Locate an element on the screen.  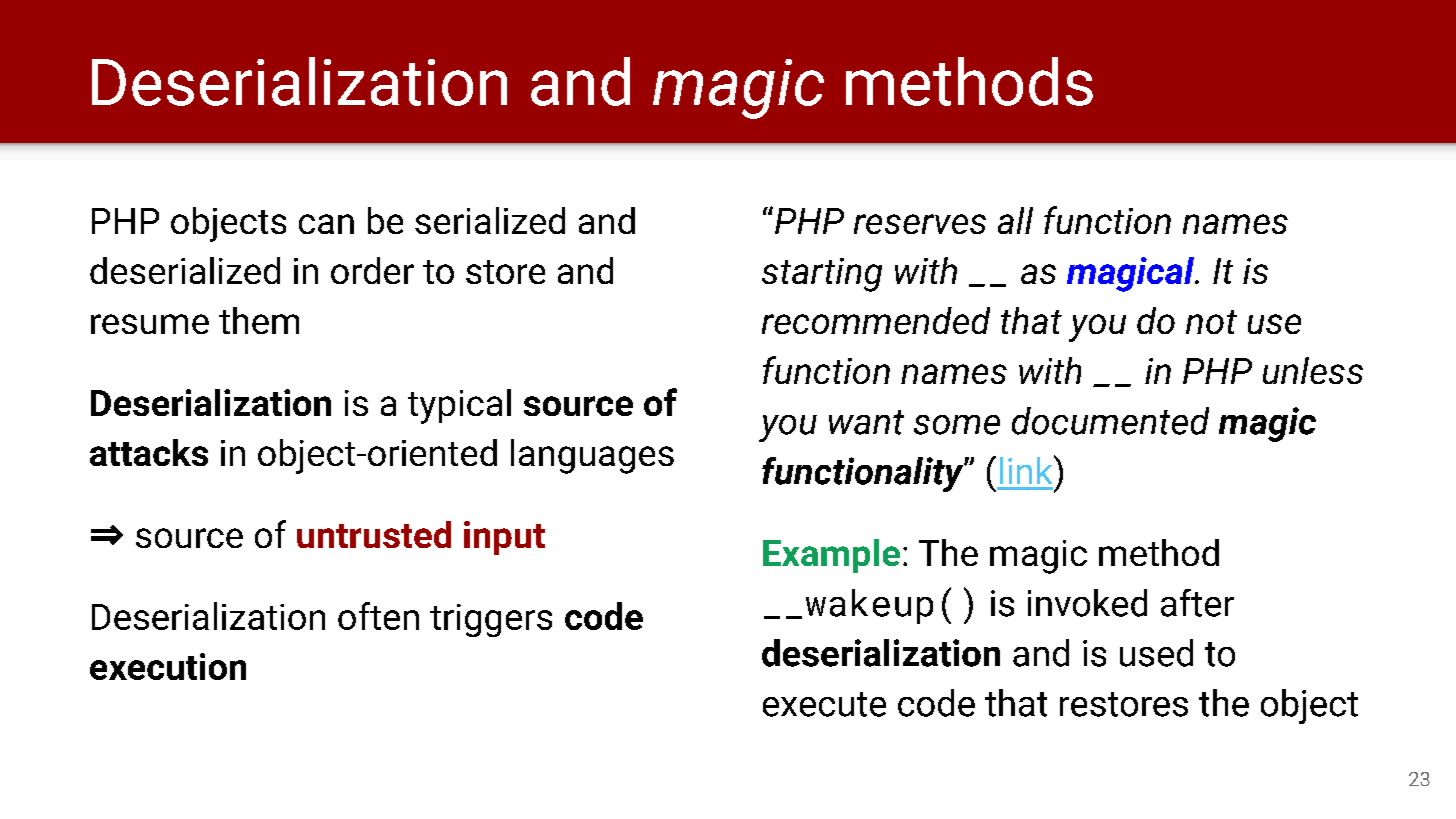
unless is located at coordinates (1313, 370).
